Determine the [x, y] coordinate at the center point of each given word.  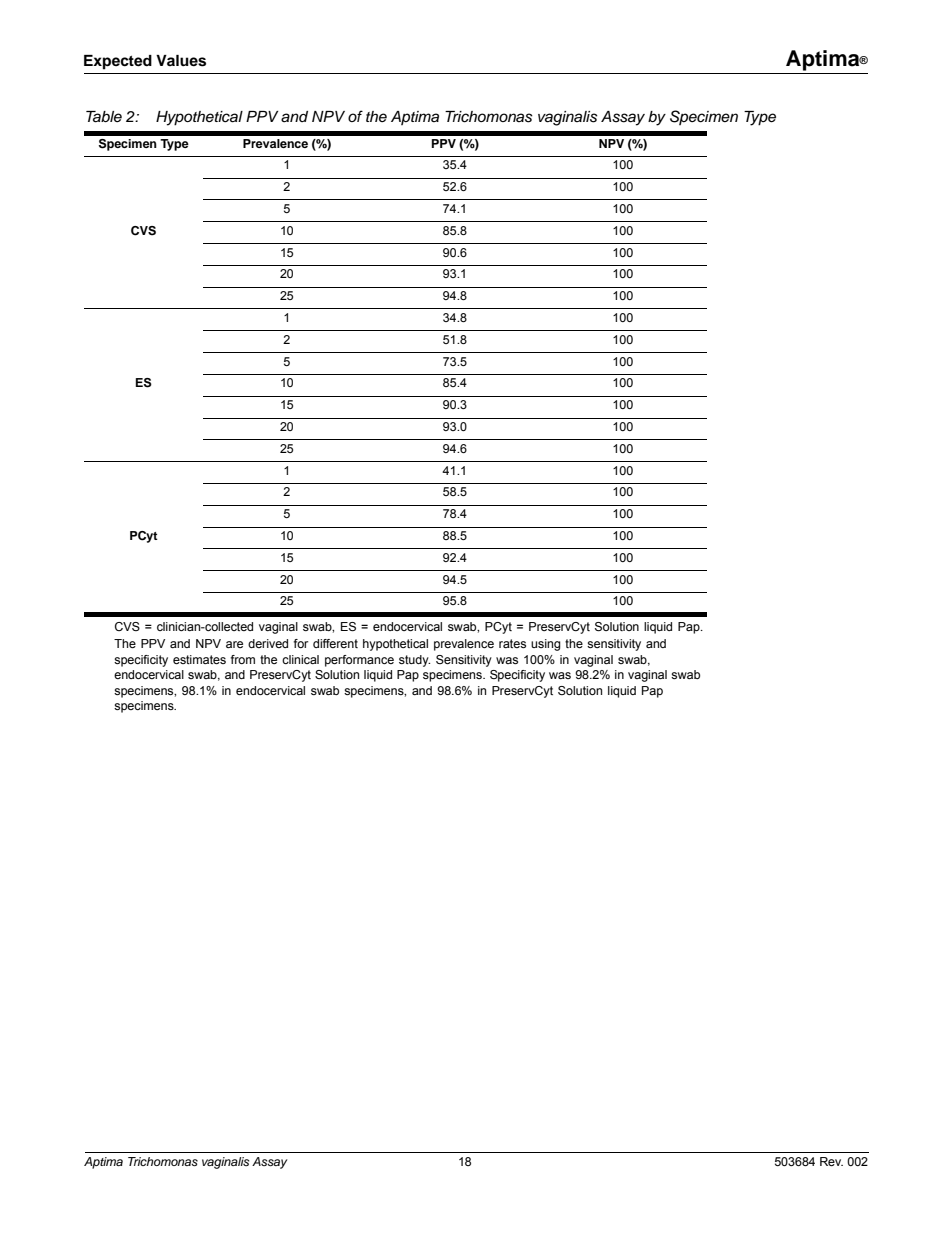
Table [104, 117]
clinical [300, 659]
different [335, 643]
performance [359, 661]
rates [512, 643]
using [546, 645]
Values [181, 61]
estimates [199, 659]
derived [268, 643]
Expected [118, 62]
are [234, 644]
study [414, 661]
